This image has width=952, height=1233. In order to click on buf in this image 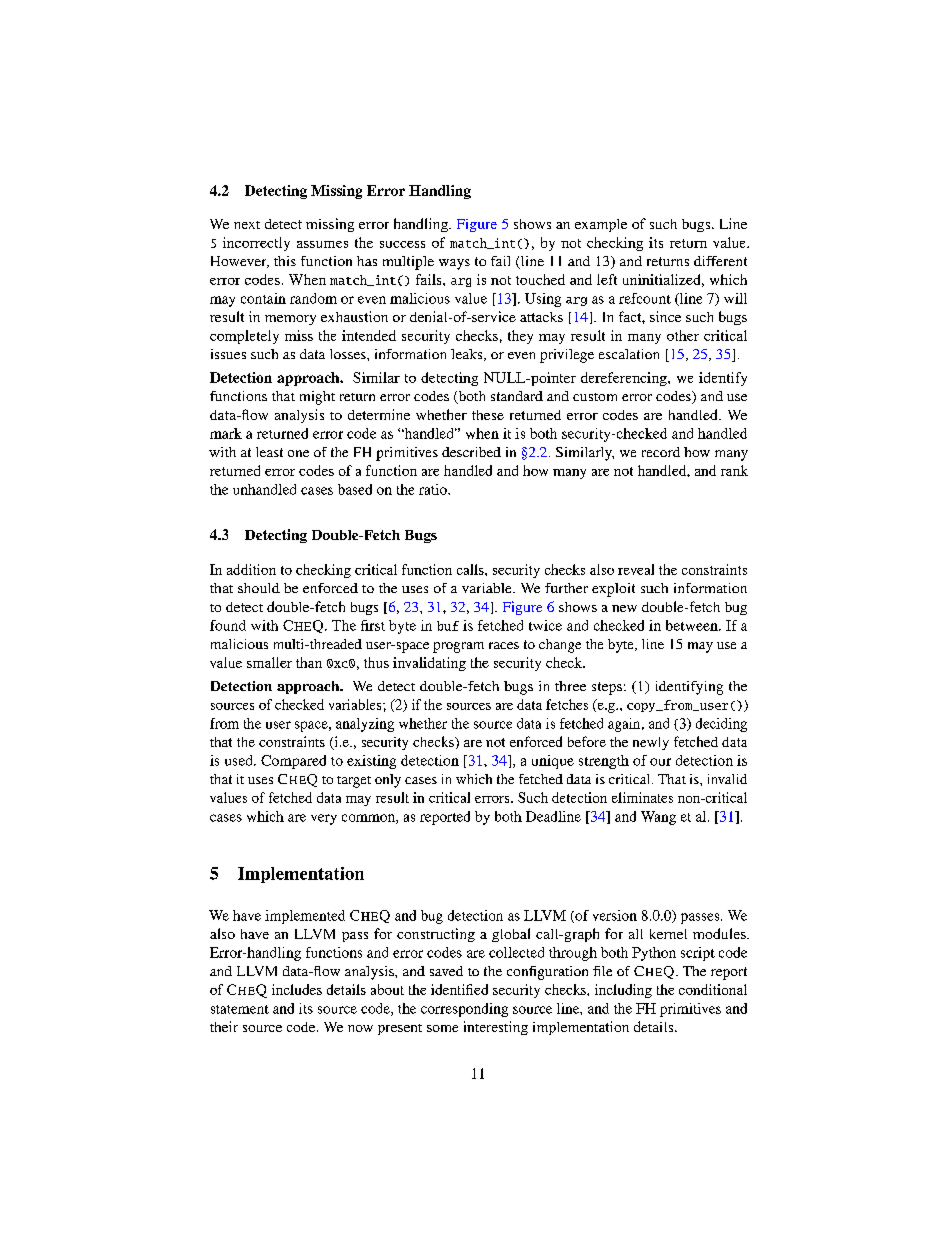, I will do `click(448, 626)`.
